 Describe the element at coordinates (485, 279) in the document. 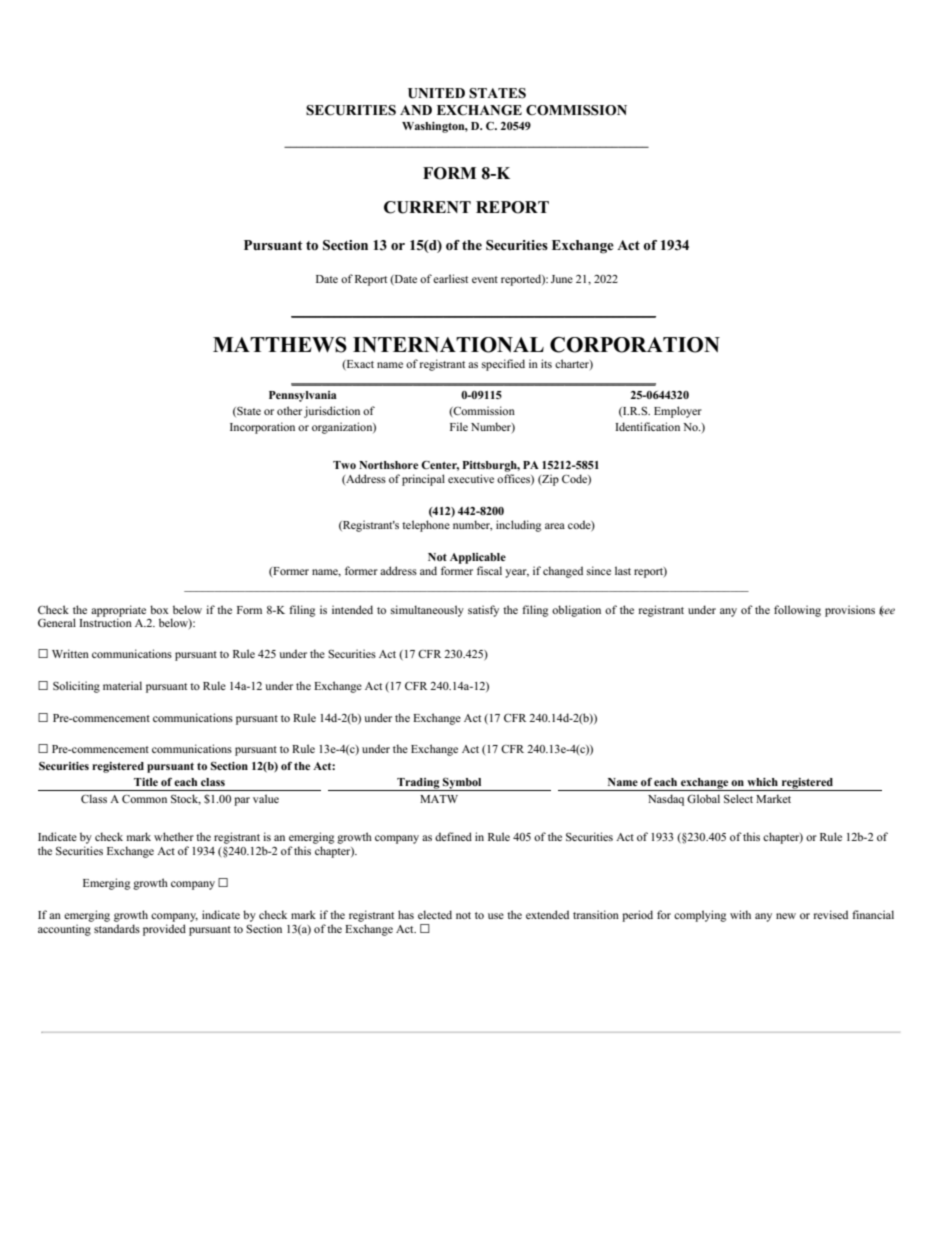

I see `event` at that location.
